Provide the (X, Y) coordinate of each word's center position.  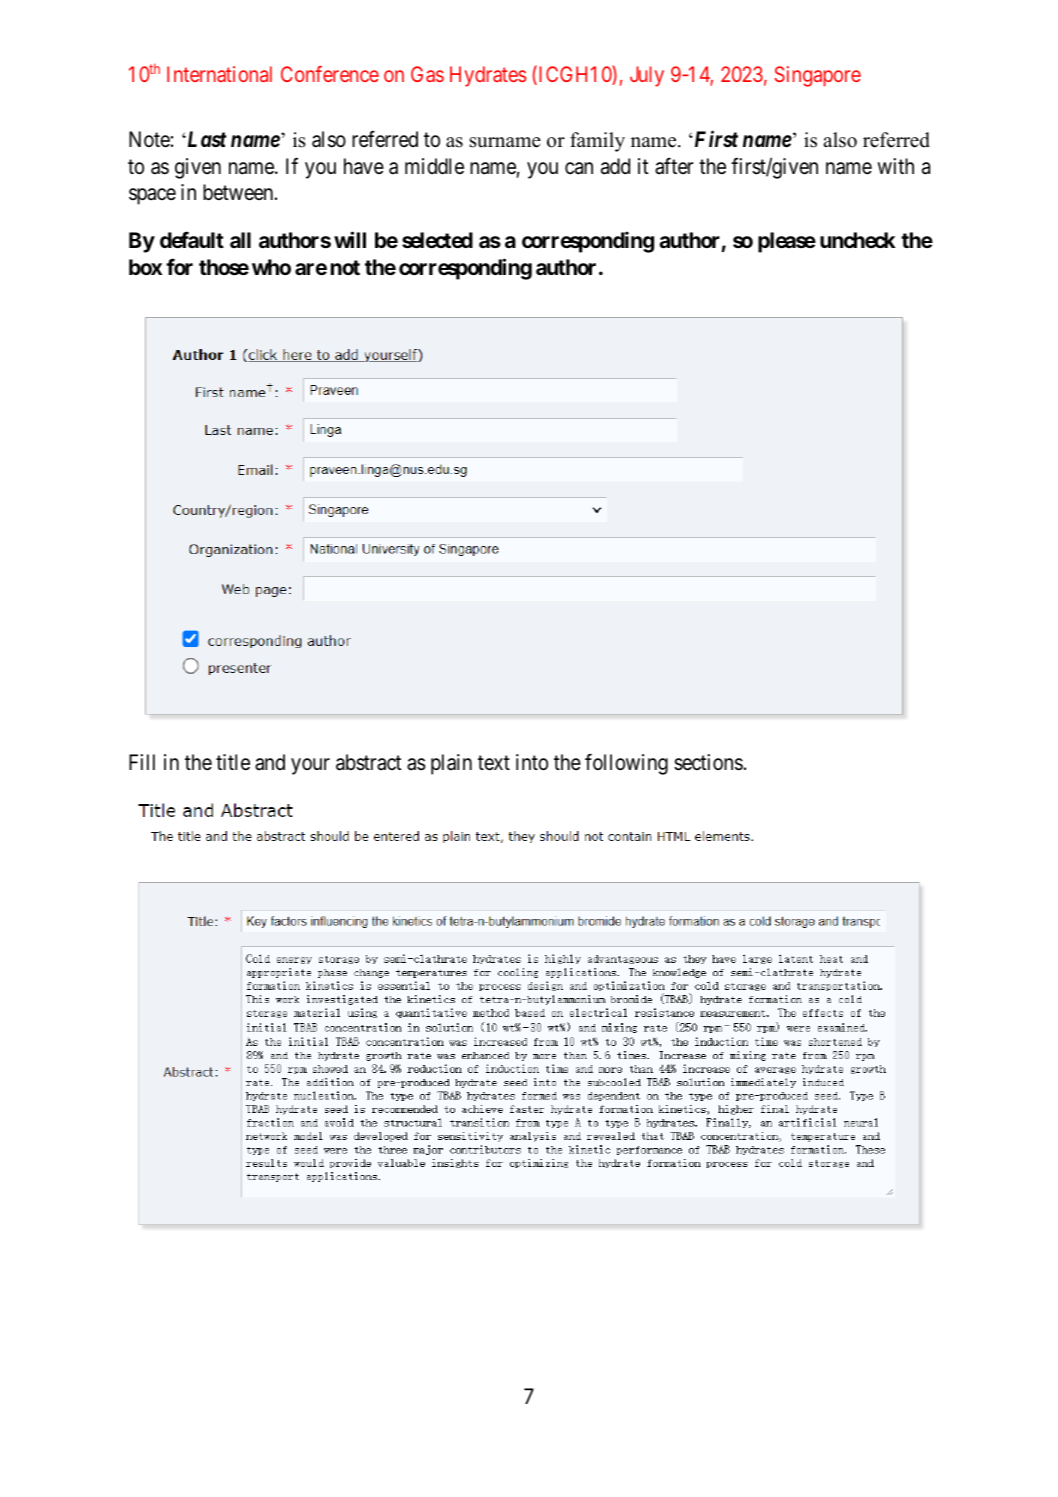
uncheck (858, 240)
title (233, 762)
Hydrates (488, 76)
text (494, 763)
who (271, 267)
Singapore (817, 76)
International (219, 74)
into (532, 762)
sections (708, 762)
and (270, 762)
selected (437, 240)
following (626, 764)
